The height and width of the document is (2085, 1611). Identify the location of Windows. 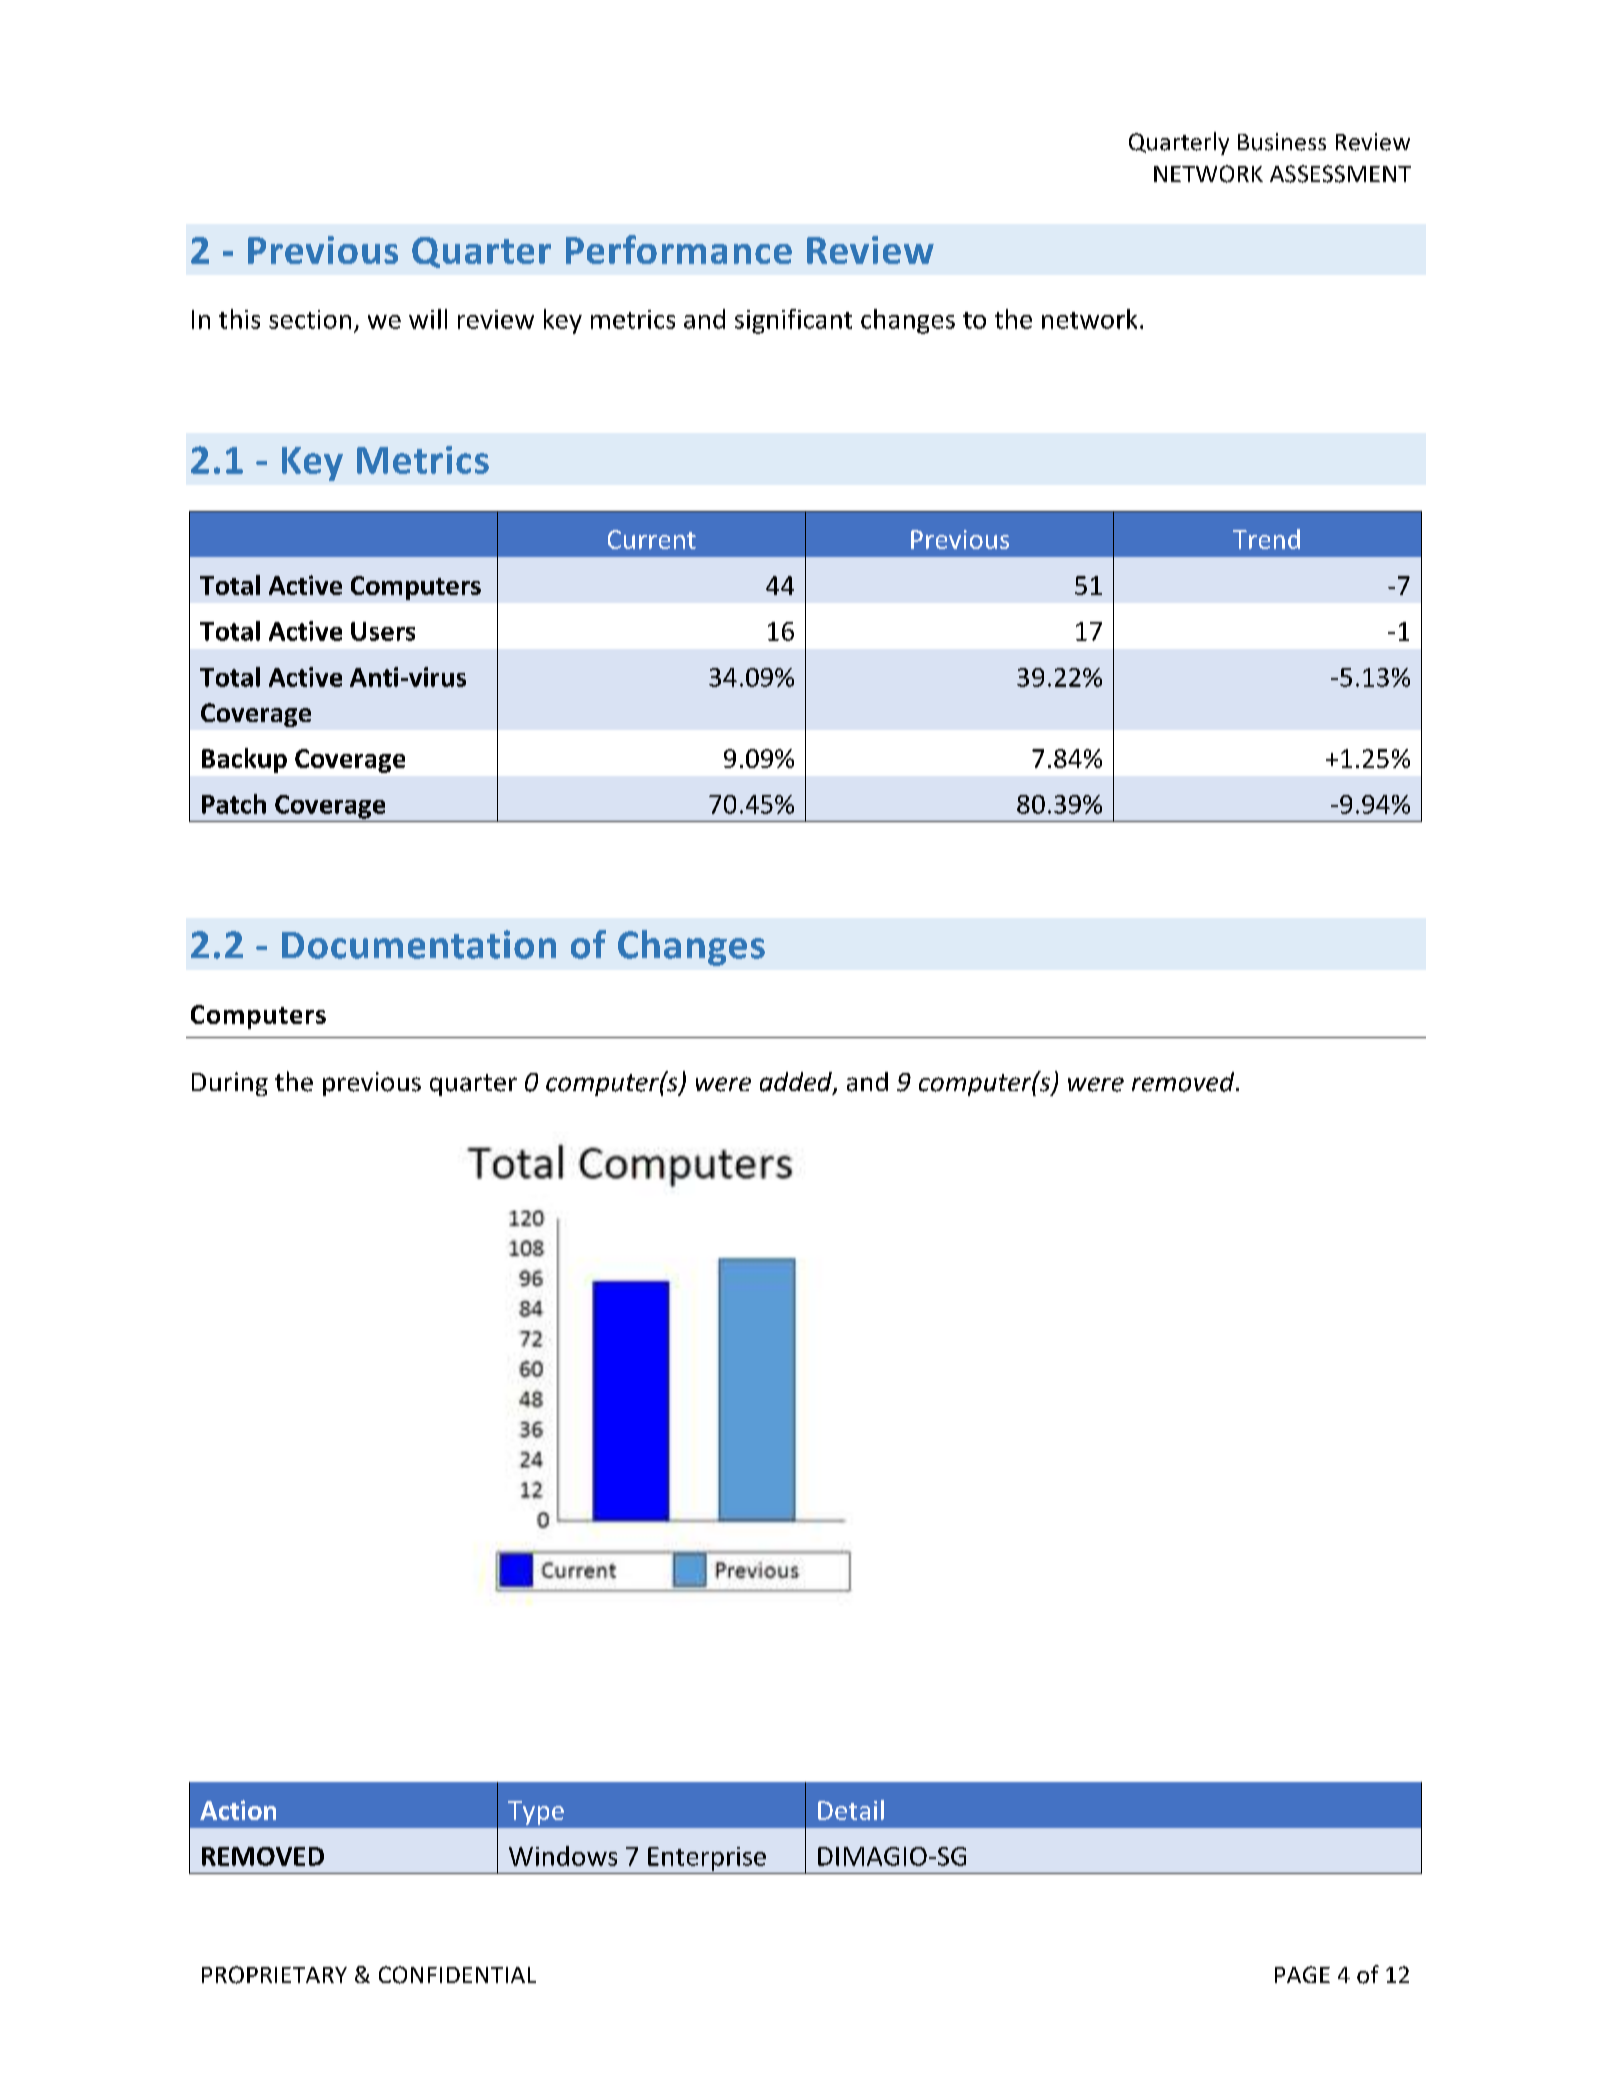
(563, 1856).
